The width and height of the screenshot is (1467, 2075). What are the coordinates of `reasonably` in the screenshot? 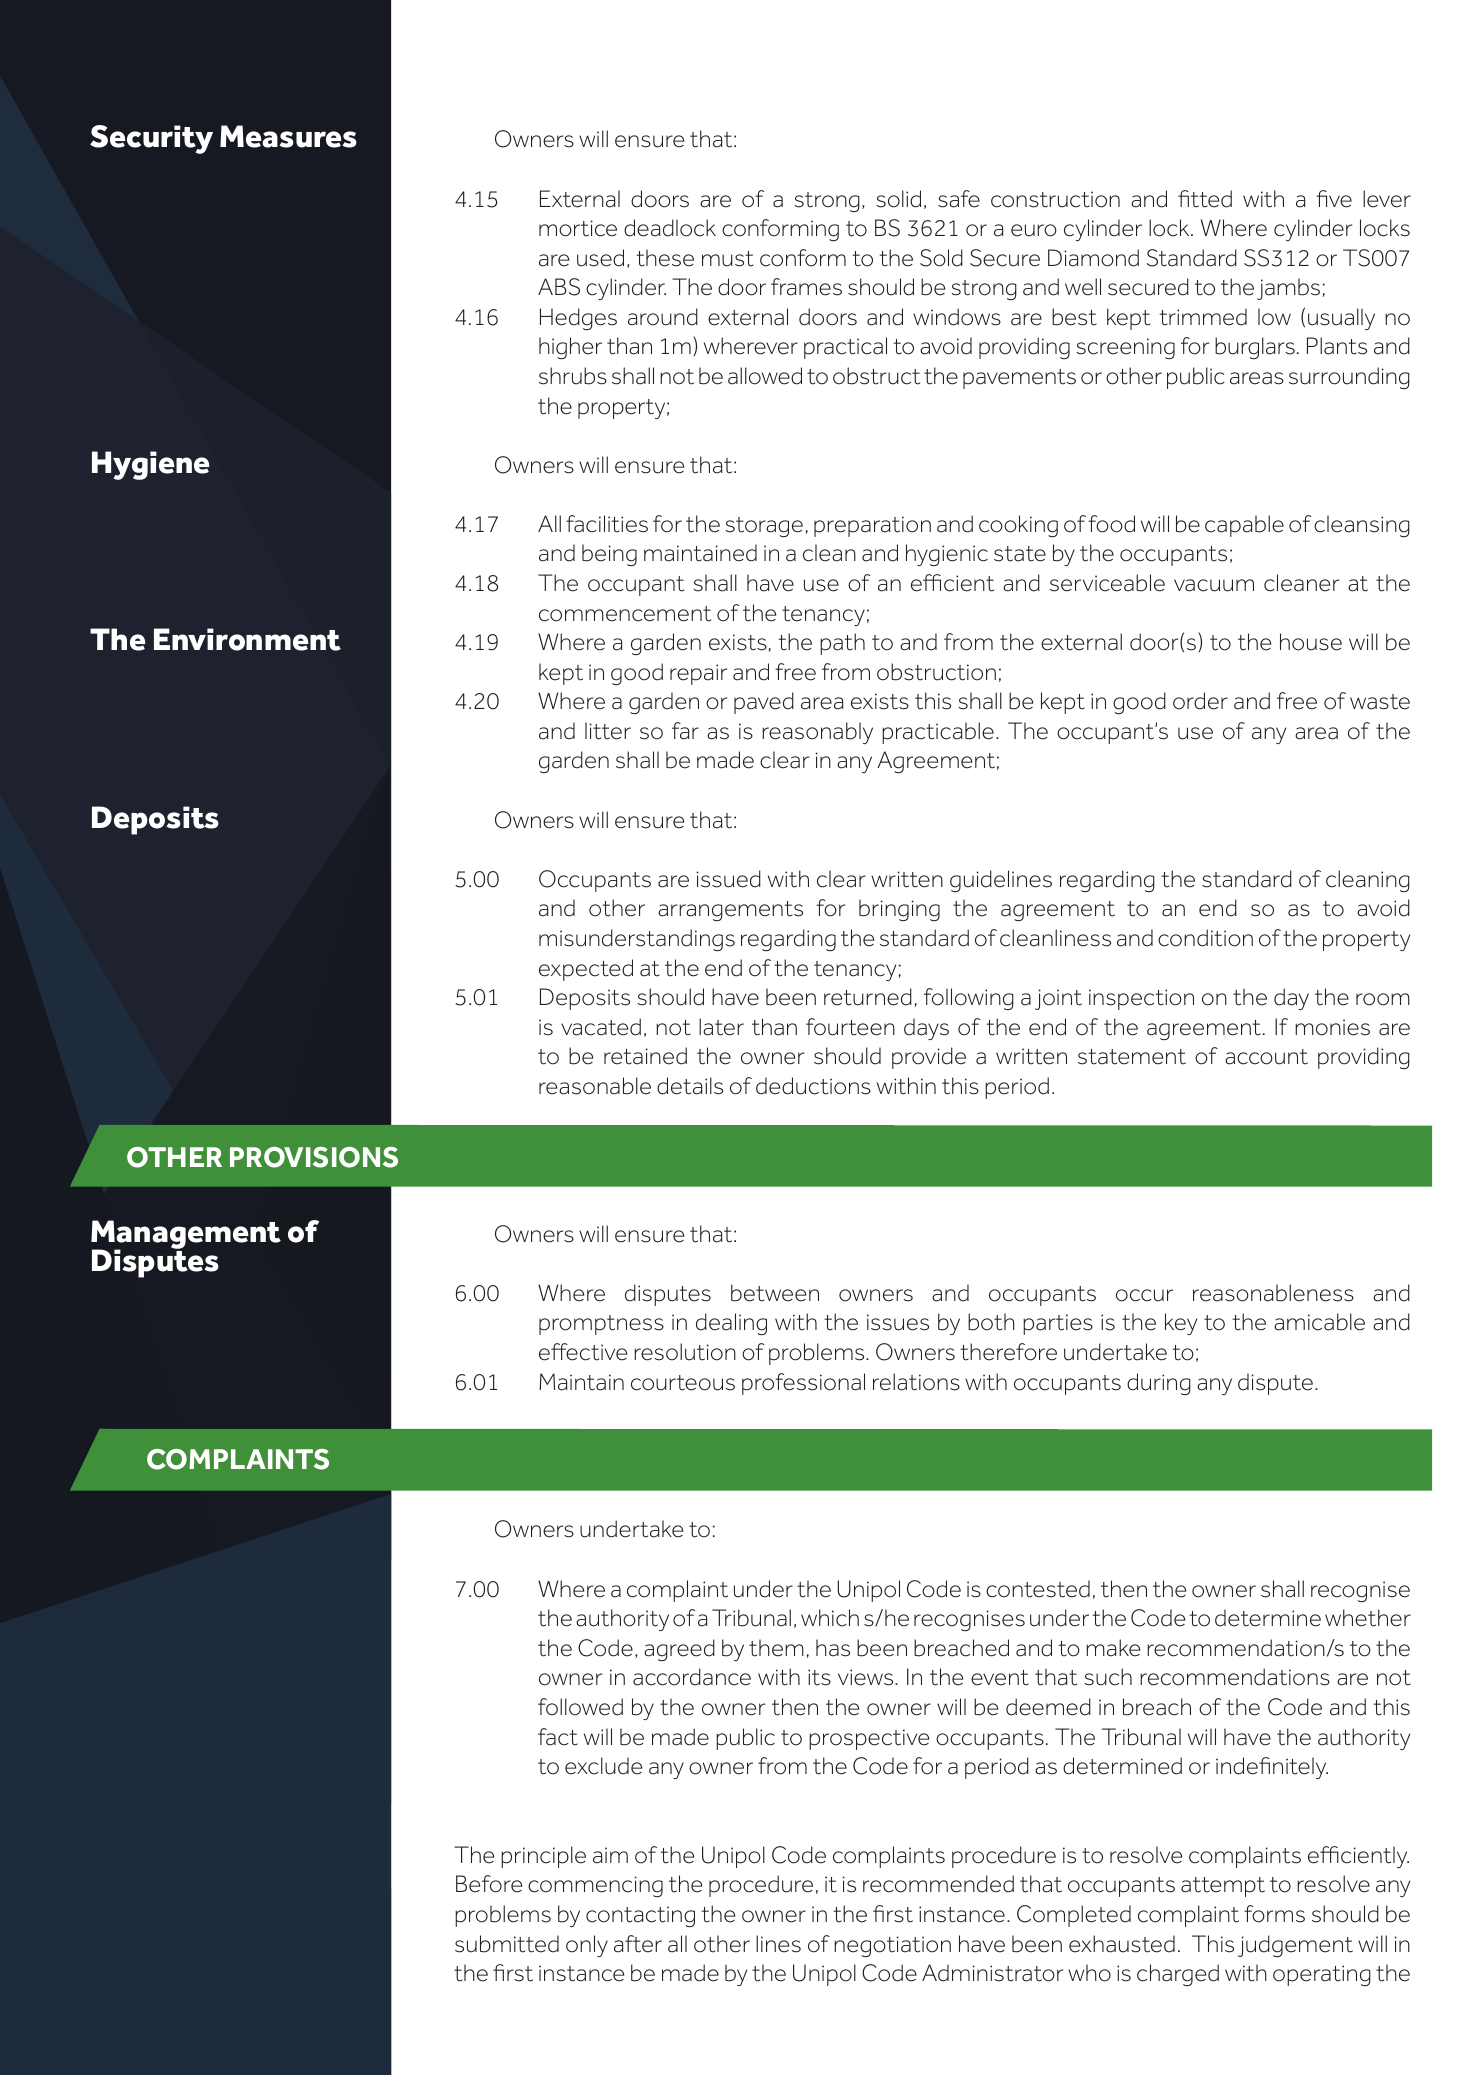 It's located at (817, 733).
